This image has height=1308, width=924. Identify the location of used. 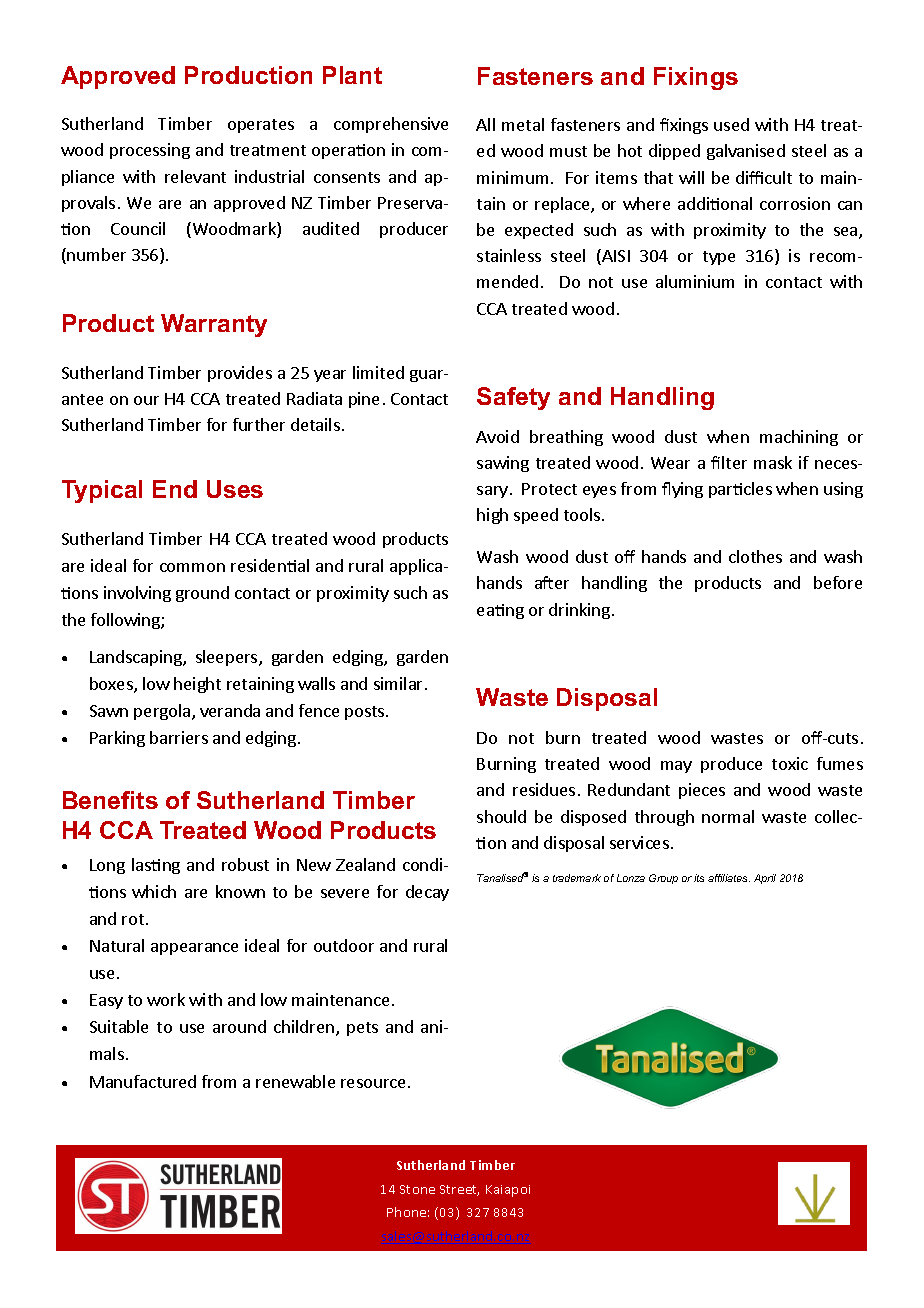
(731, 124).
